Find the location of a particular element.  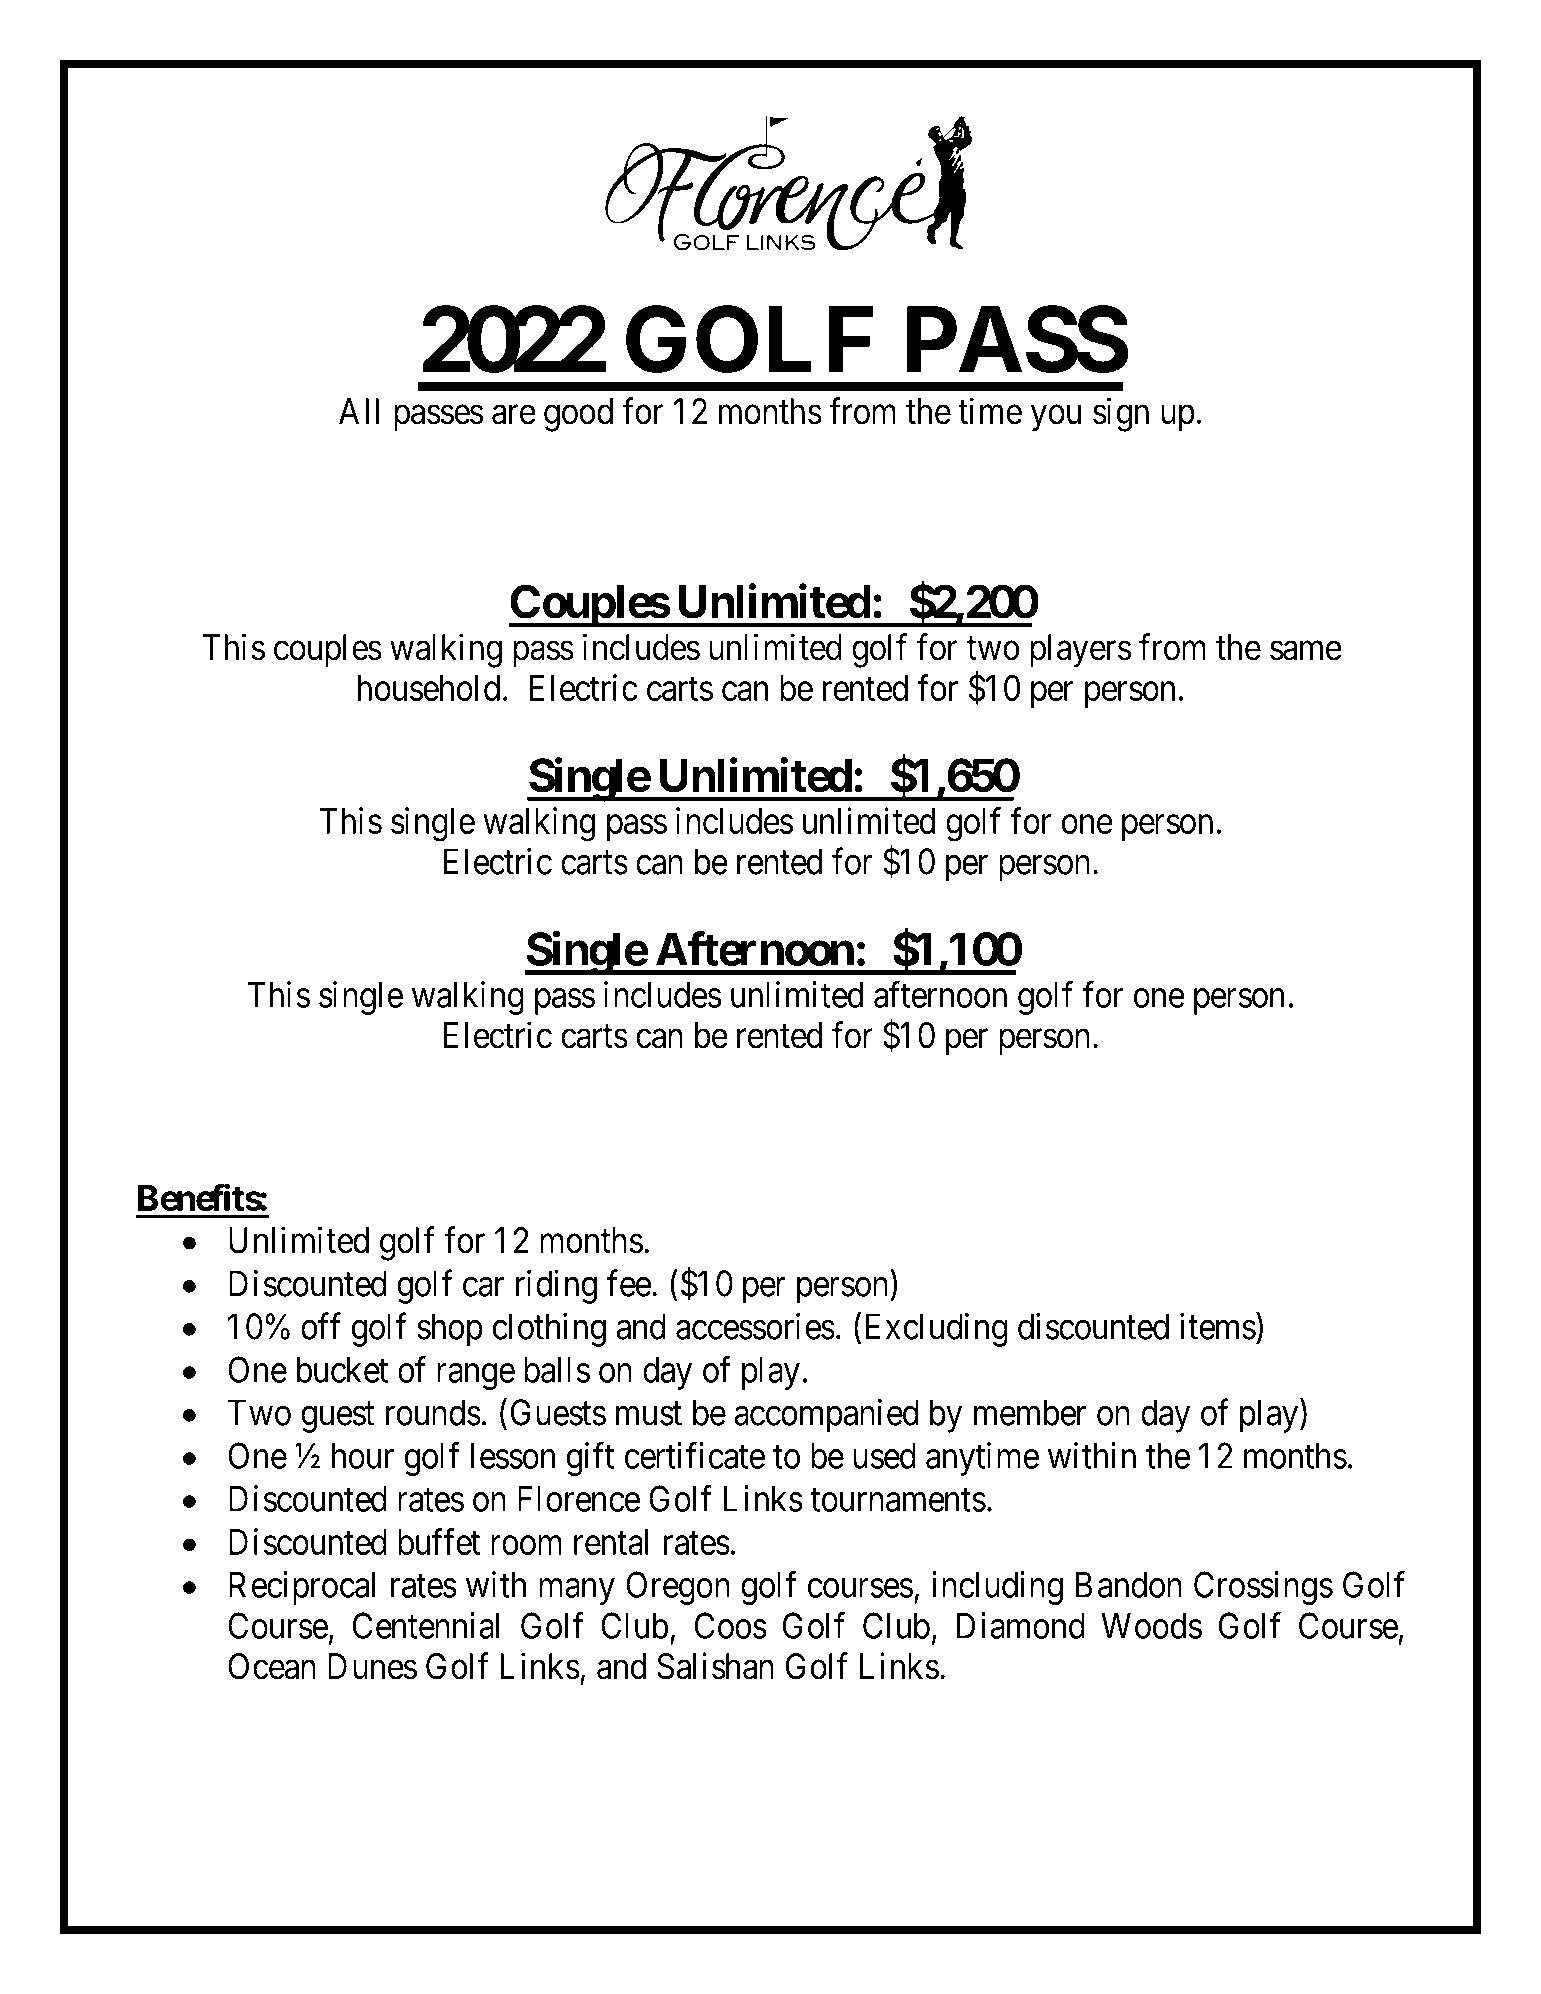

good is located at coordinates (578, 415).
